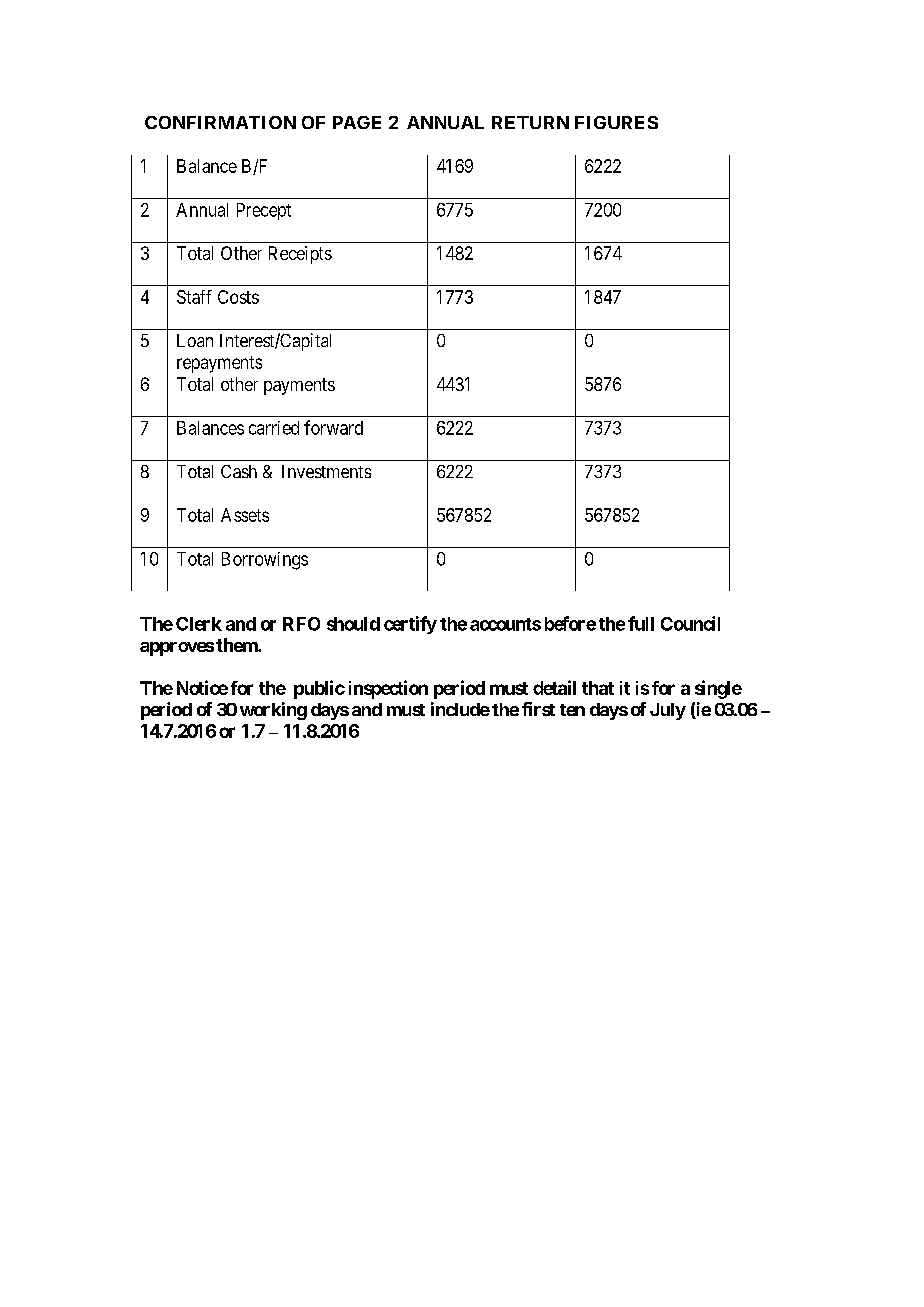 The width and height of the screenshot is (924, 1307). Describe the element at coordinates (616, 122) in the screenshot. I see `FIGURES` at that location.
